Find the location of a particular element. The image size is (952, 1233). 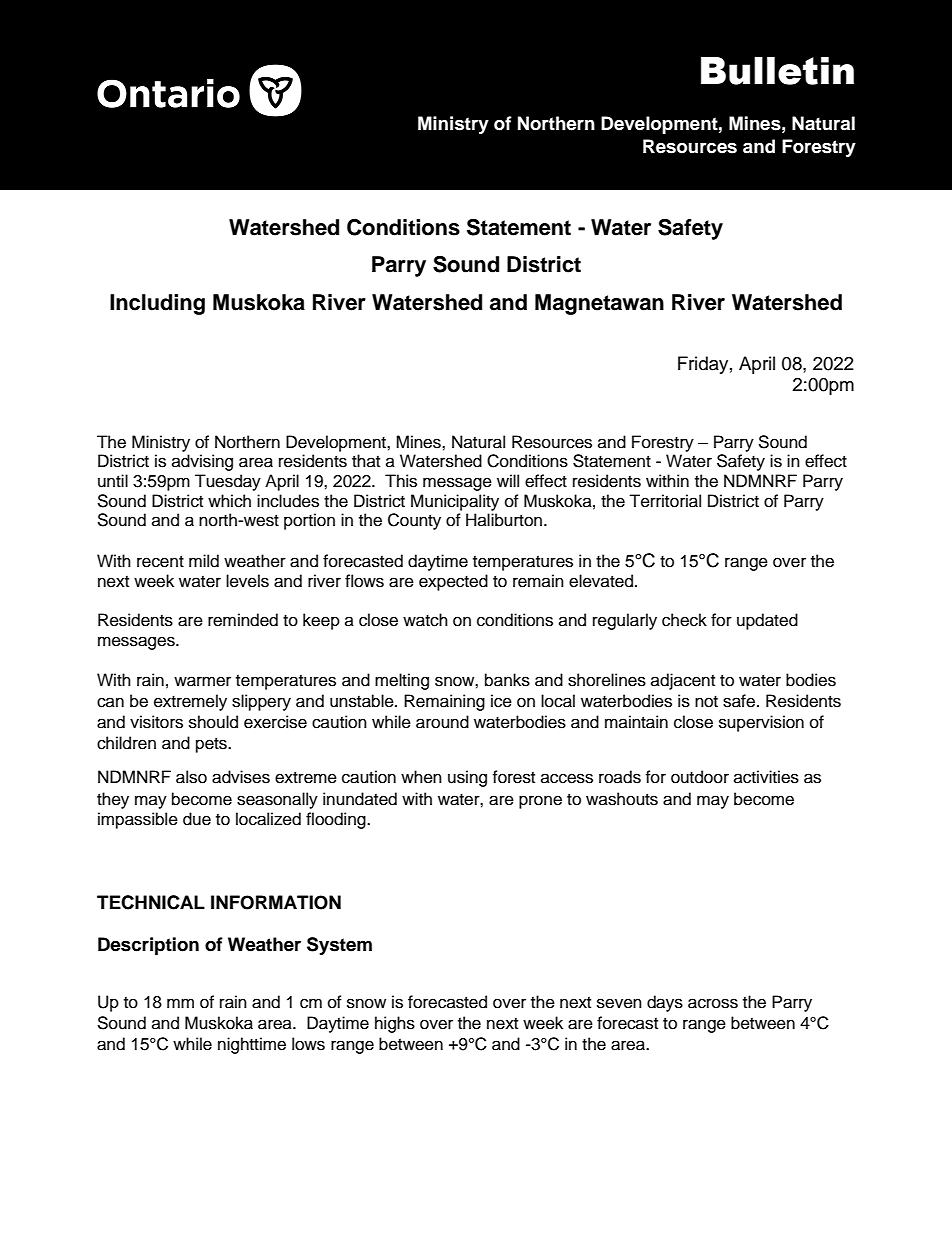

warmer is located at coordinates (202, 681).
